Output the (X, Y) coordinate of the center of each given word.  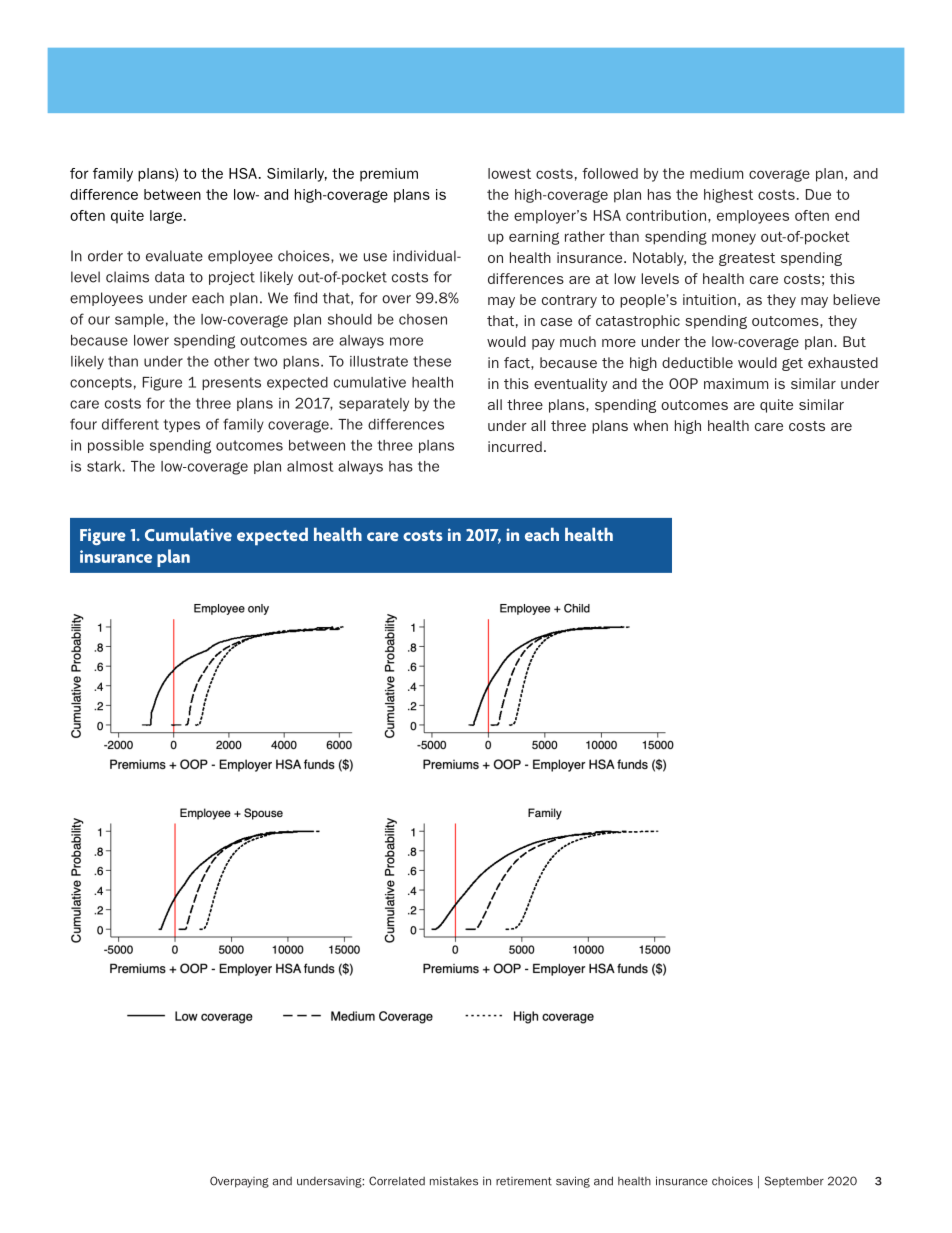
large (167, 217)
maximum (736, 383)
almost (310, 466)
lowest (509, 173)
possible (116, 446)
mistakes (454, 1181)
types (181, 426)
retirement (524, 1181)
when (650, 425)
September (794, 1181)
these (432, 361)
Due (818, 194)
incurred (515, 446)
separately (374, 405)
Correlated (397, 1181)
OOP (683, 383)
